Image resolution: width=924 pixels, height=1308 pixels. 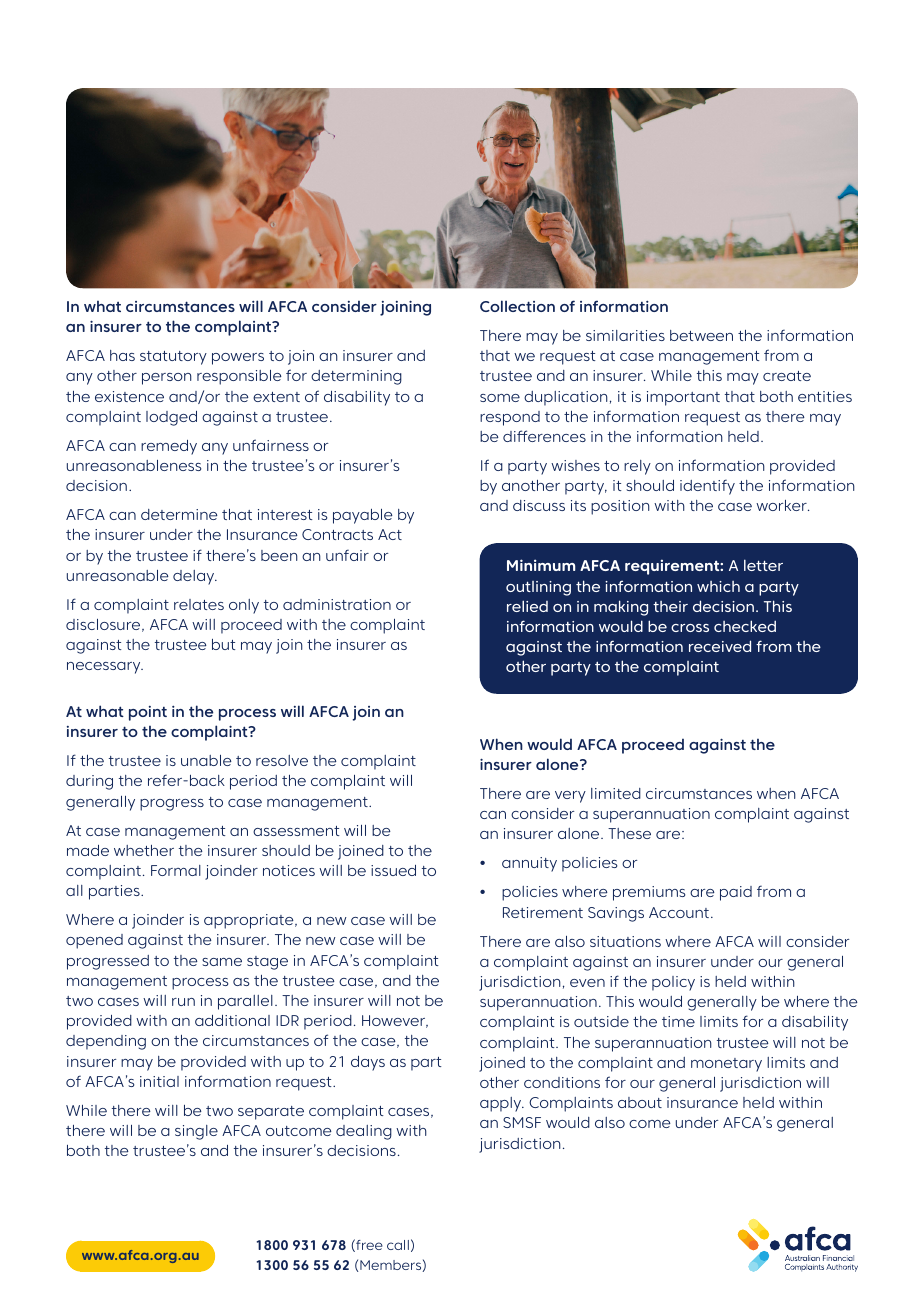 I want to click on very, so click(x=570, y=797).
